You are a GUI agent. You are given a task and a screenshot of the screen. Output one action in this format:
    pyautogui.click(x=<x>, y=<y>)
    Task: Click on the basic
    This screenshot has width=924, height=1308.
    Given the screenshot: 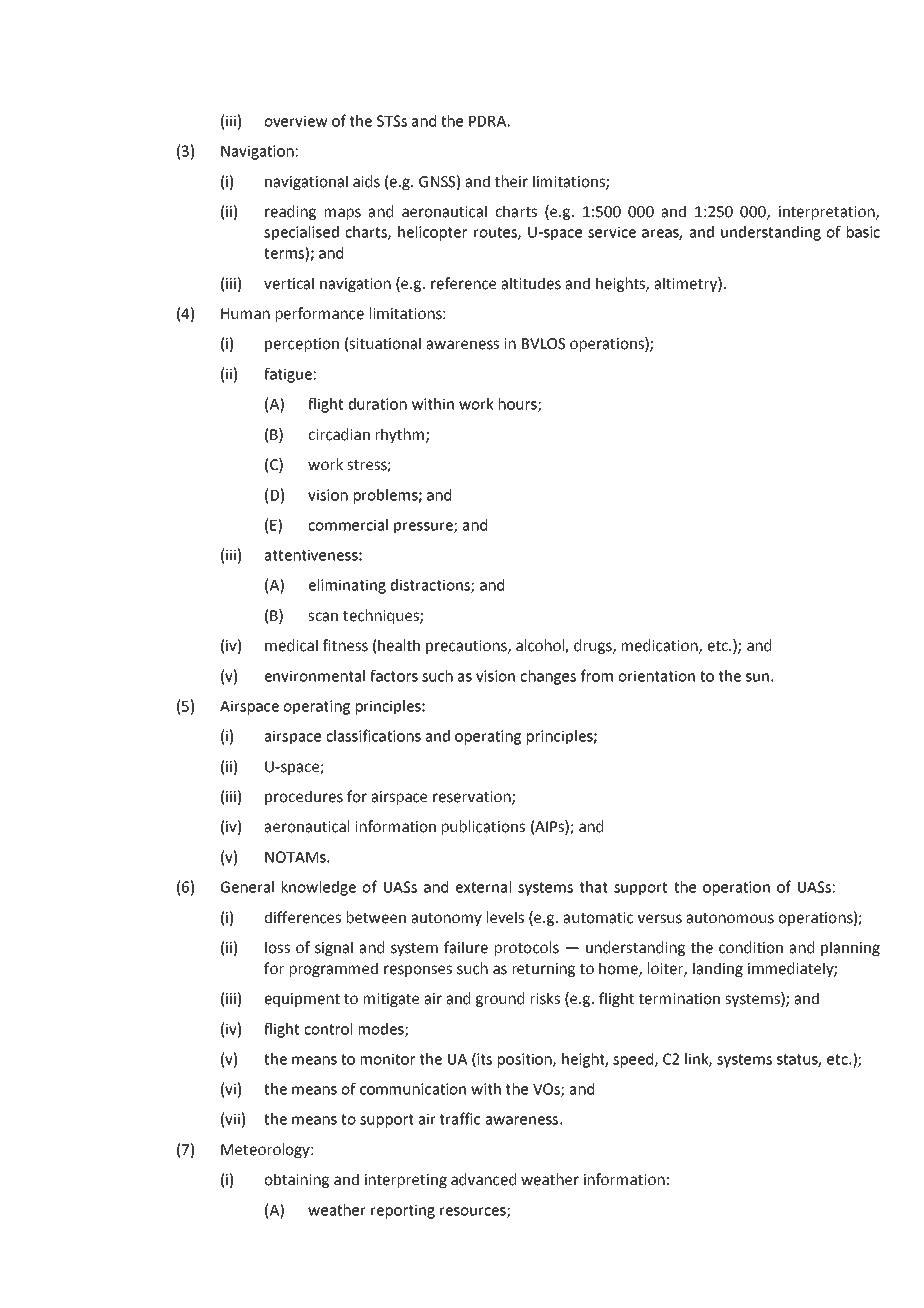 What is the action you would take?
    pyautogui.click(x=863, y=232)
